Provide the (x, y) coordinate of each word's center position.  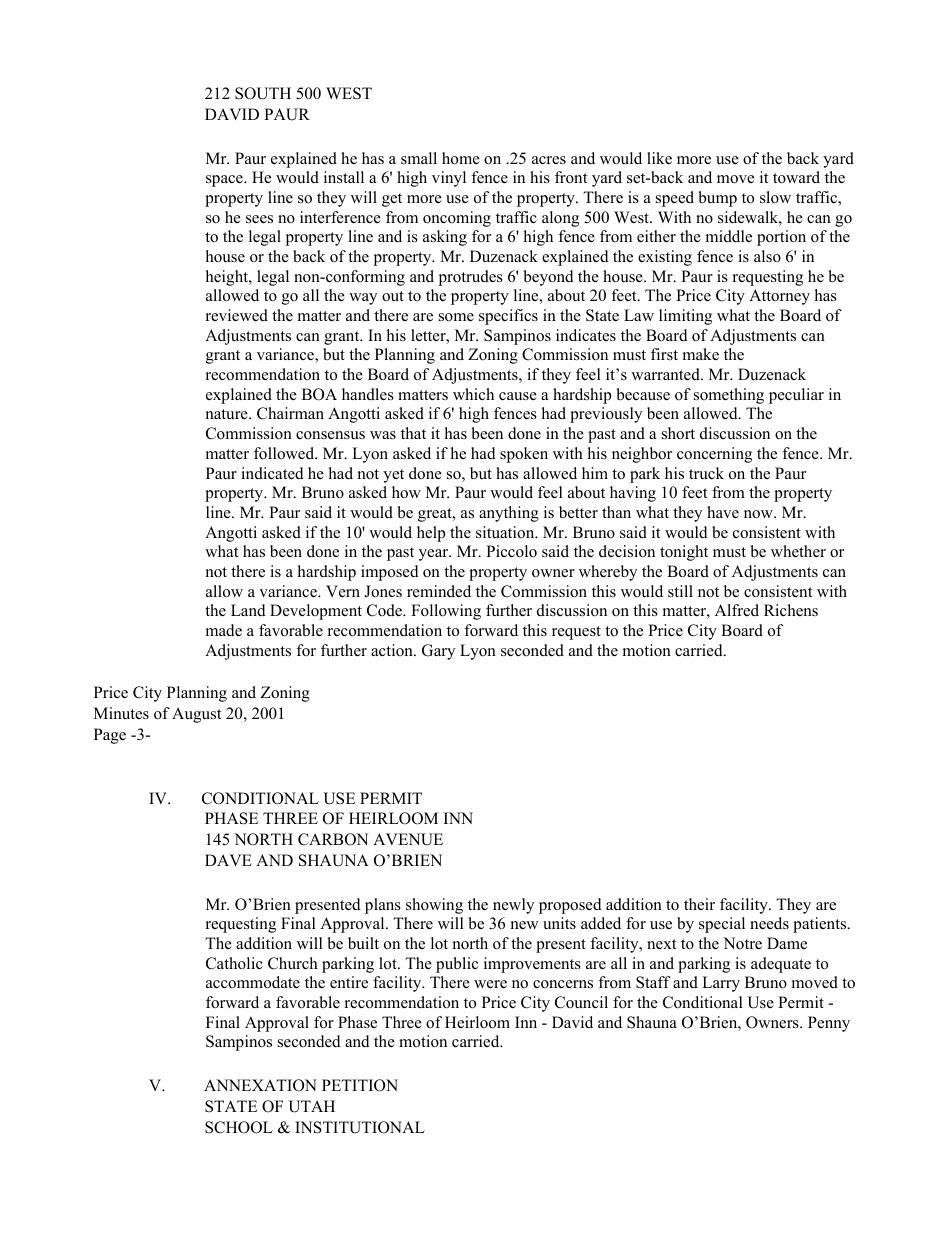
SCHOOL (239, 1127)
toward (796, 177)
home (461, 158)
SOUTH (263, 93)
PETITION (360, 1085)
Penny (829, 1024)
